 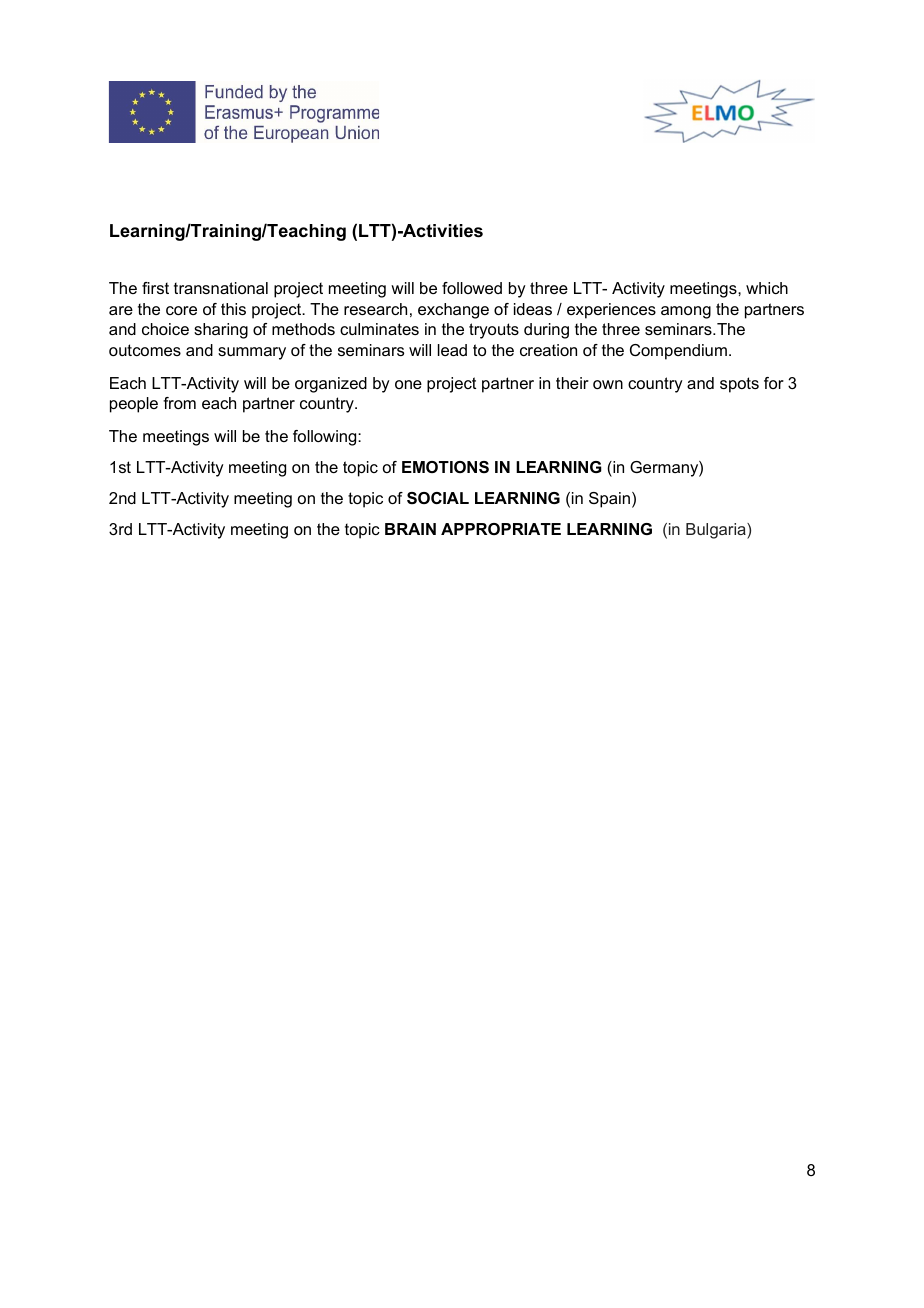 I want to click on lead, so click(x=452, y=350).
